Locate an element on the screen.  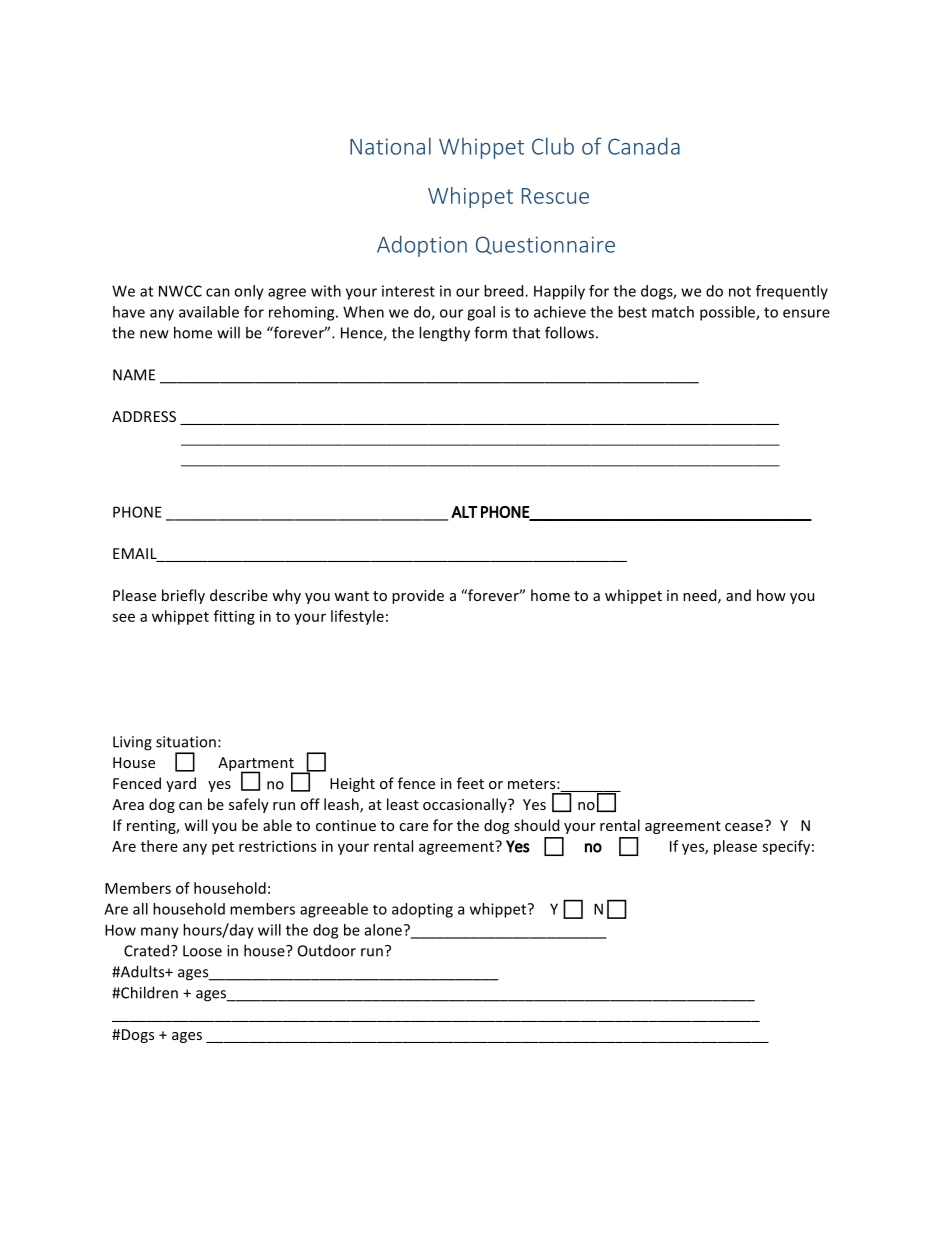
adopting is located at coordinates (422, 910).
